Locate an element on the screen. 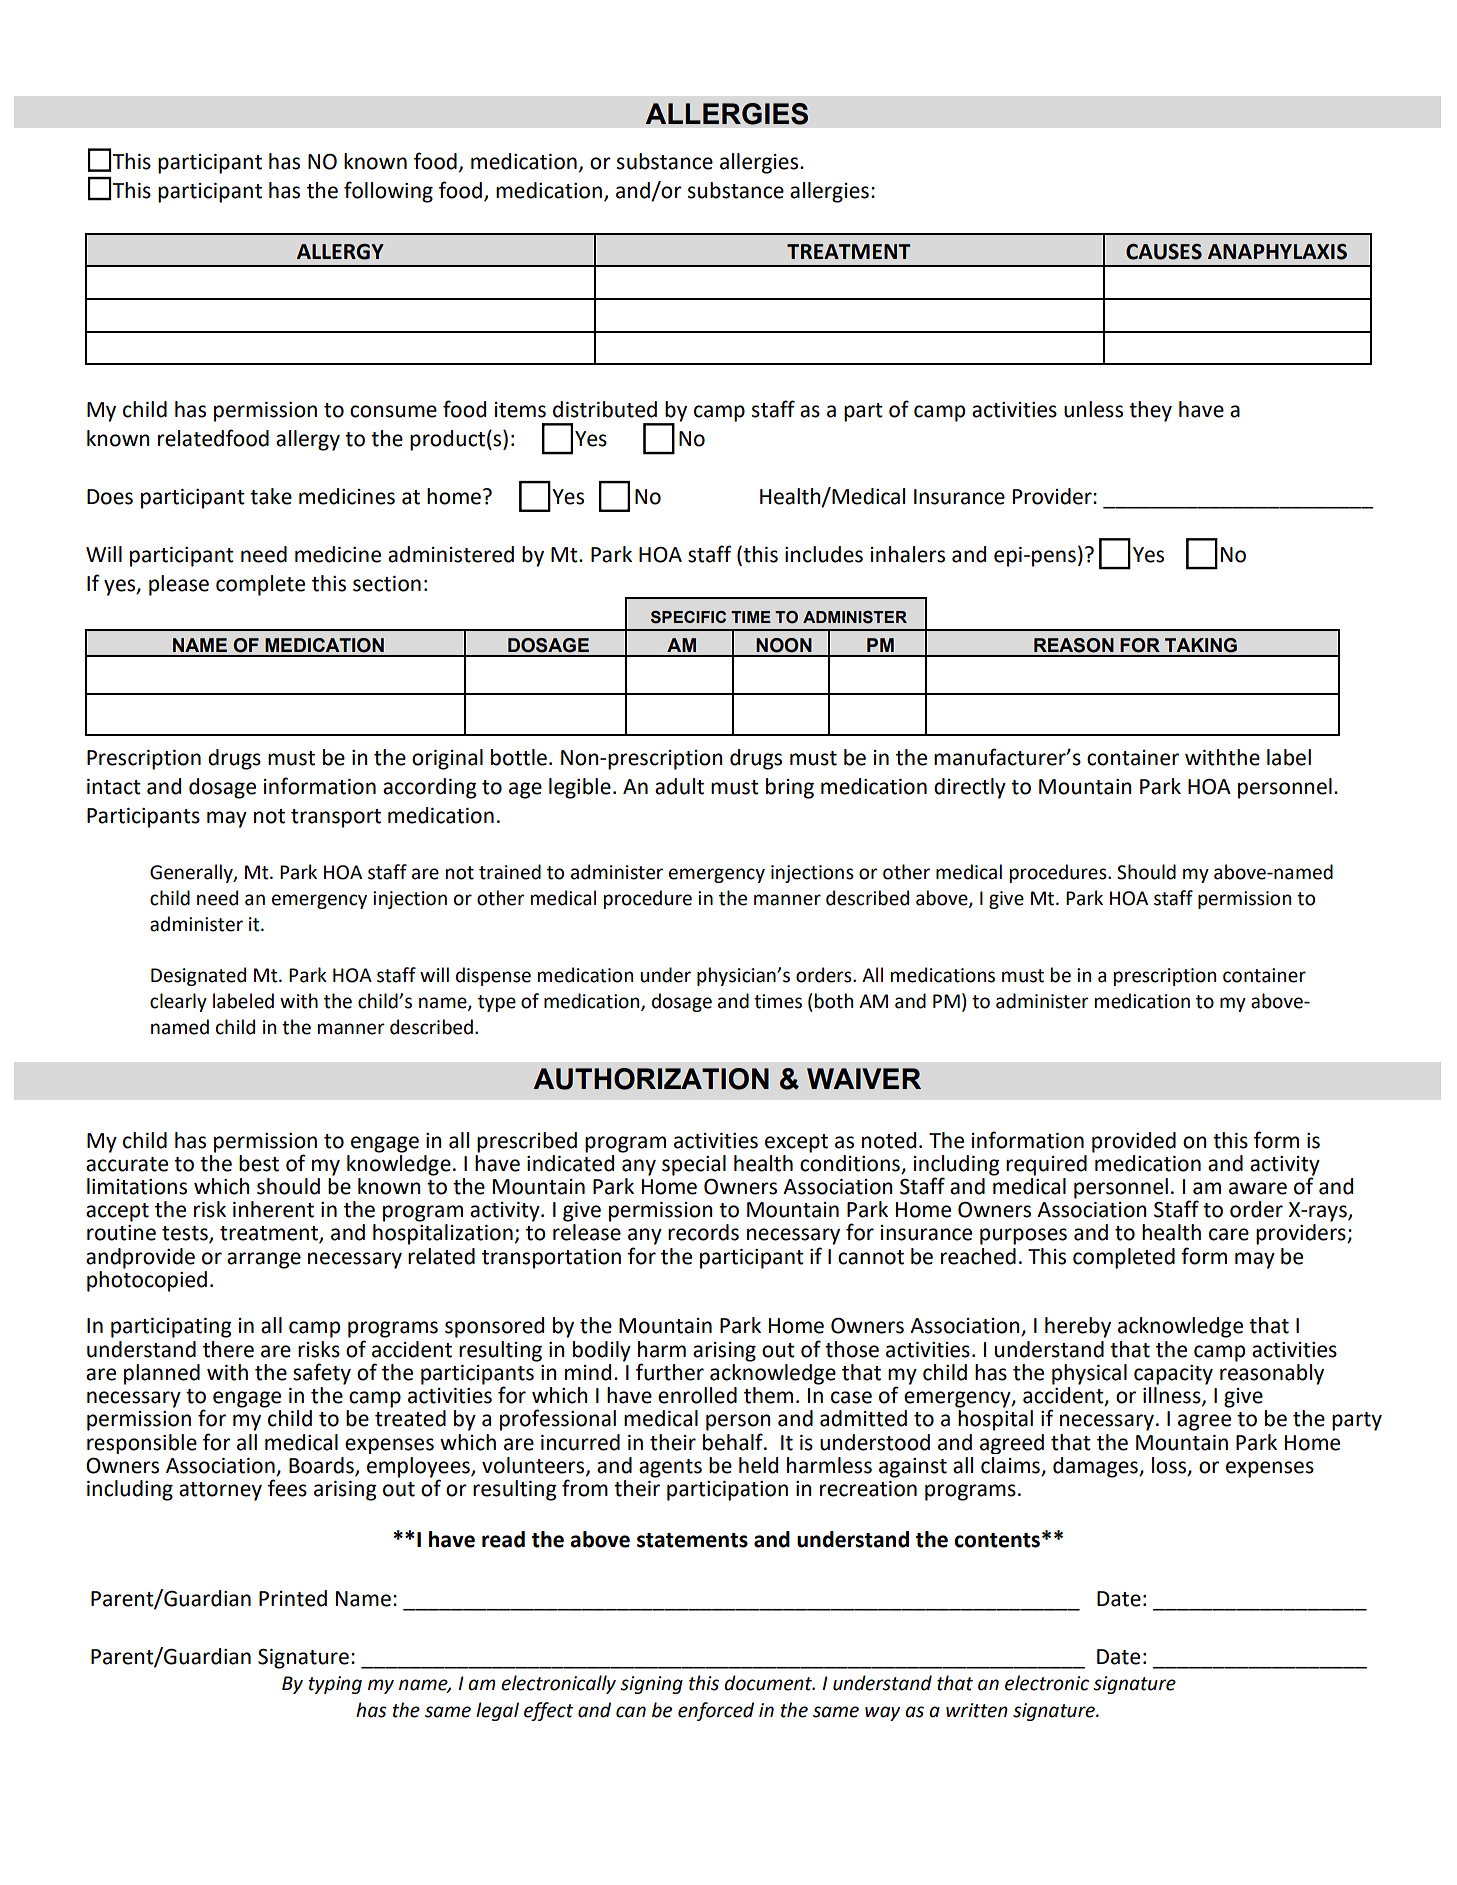 This screenshot has width=1457, height=1885. intact is located at coordinates (114, 787).
